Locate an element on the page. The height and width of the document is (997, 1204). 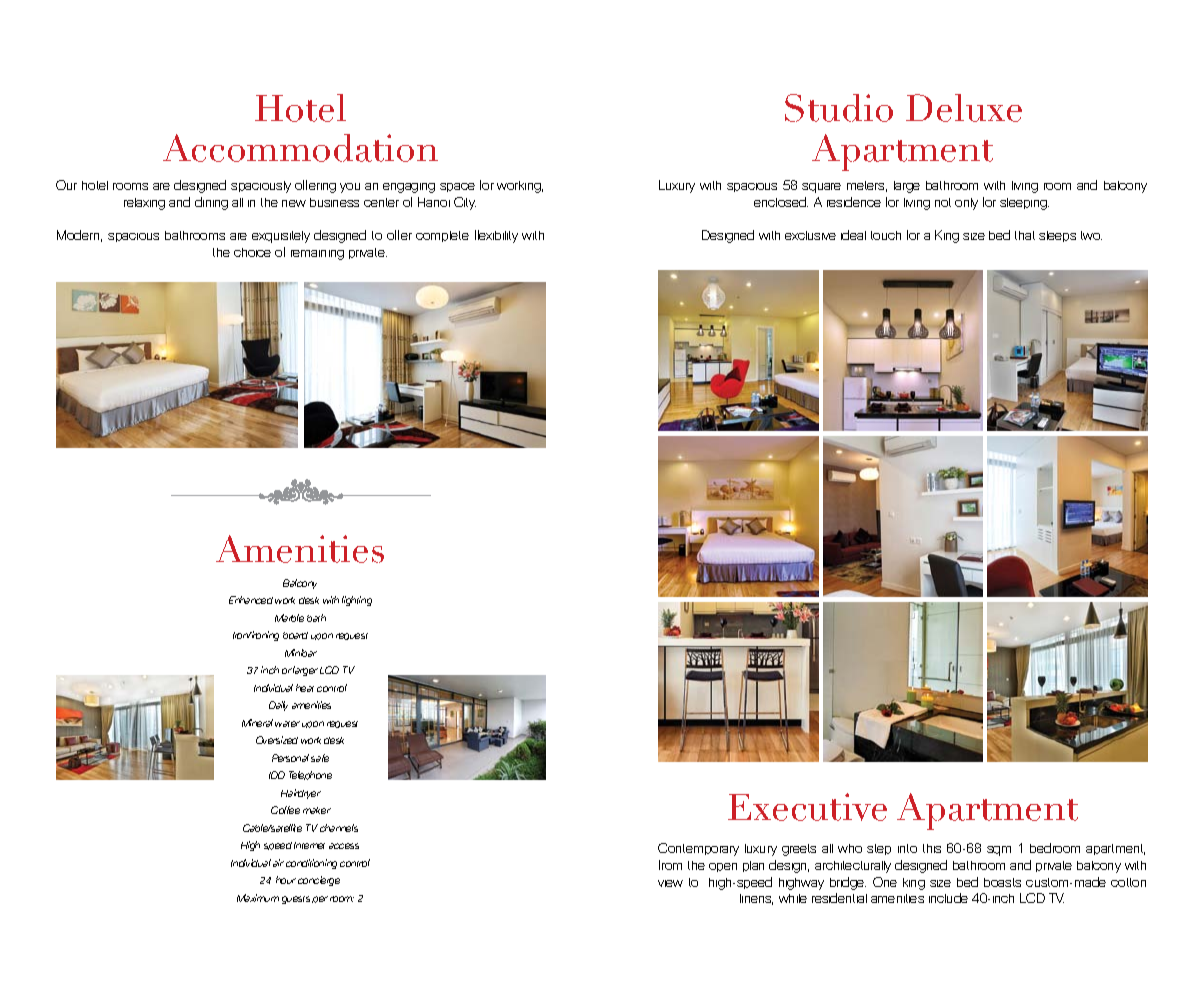
view is located at coordinates (670, 883).
